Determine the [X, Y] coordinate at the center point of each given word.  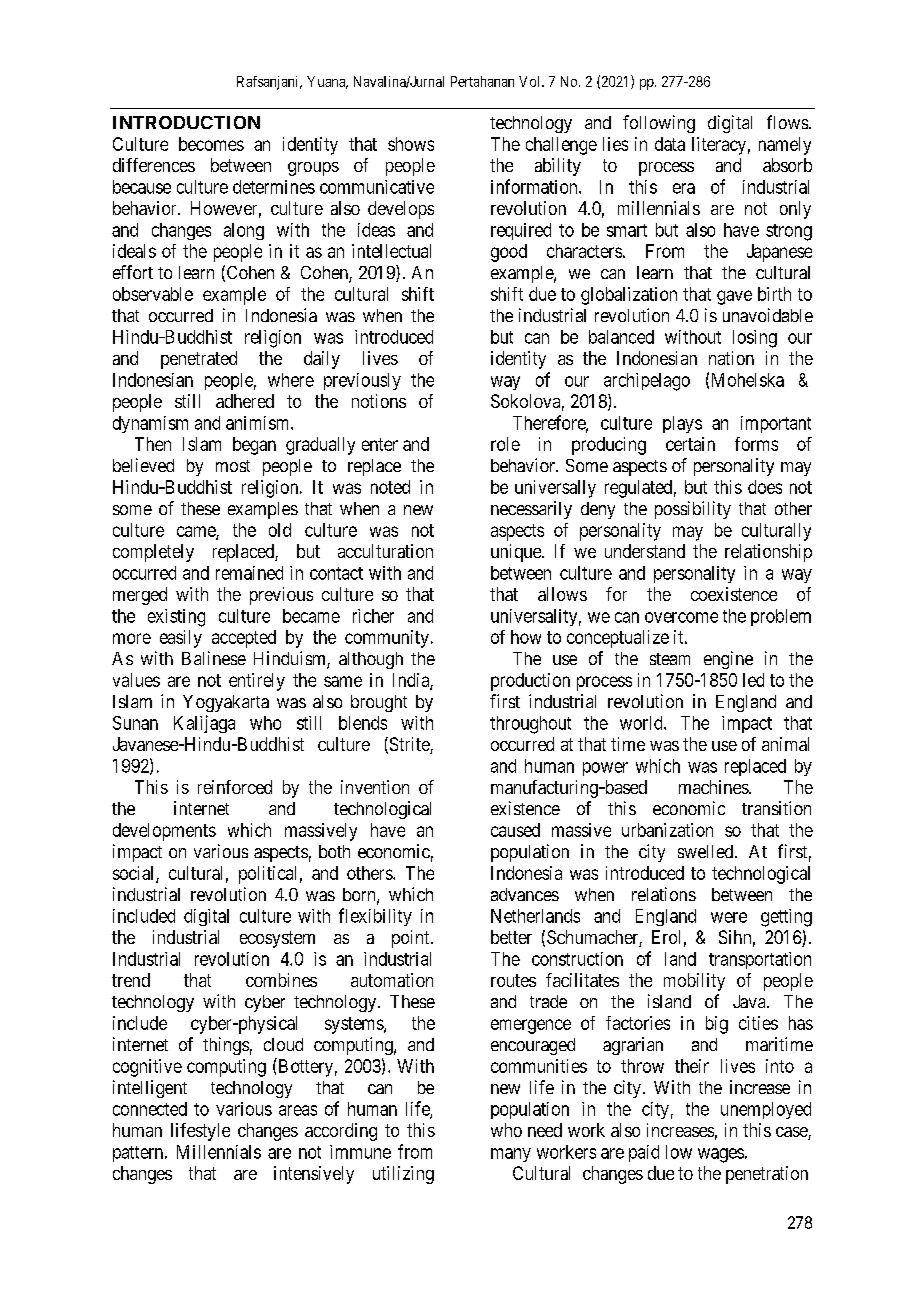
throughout [530, 725]
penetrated [199, 360]
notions [379, 401]
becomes [211, 144]
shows [411, 144]
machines [714, 787]
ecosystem [277, 939]
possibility [693, 510]
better [511, 937]
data [670, 144]
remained [249, 573]
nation [731, 358]
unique [517, 553]
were [729, 917]
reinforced [235, 787]
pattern [139, 1154]
